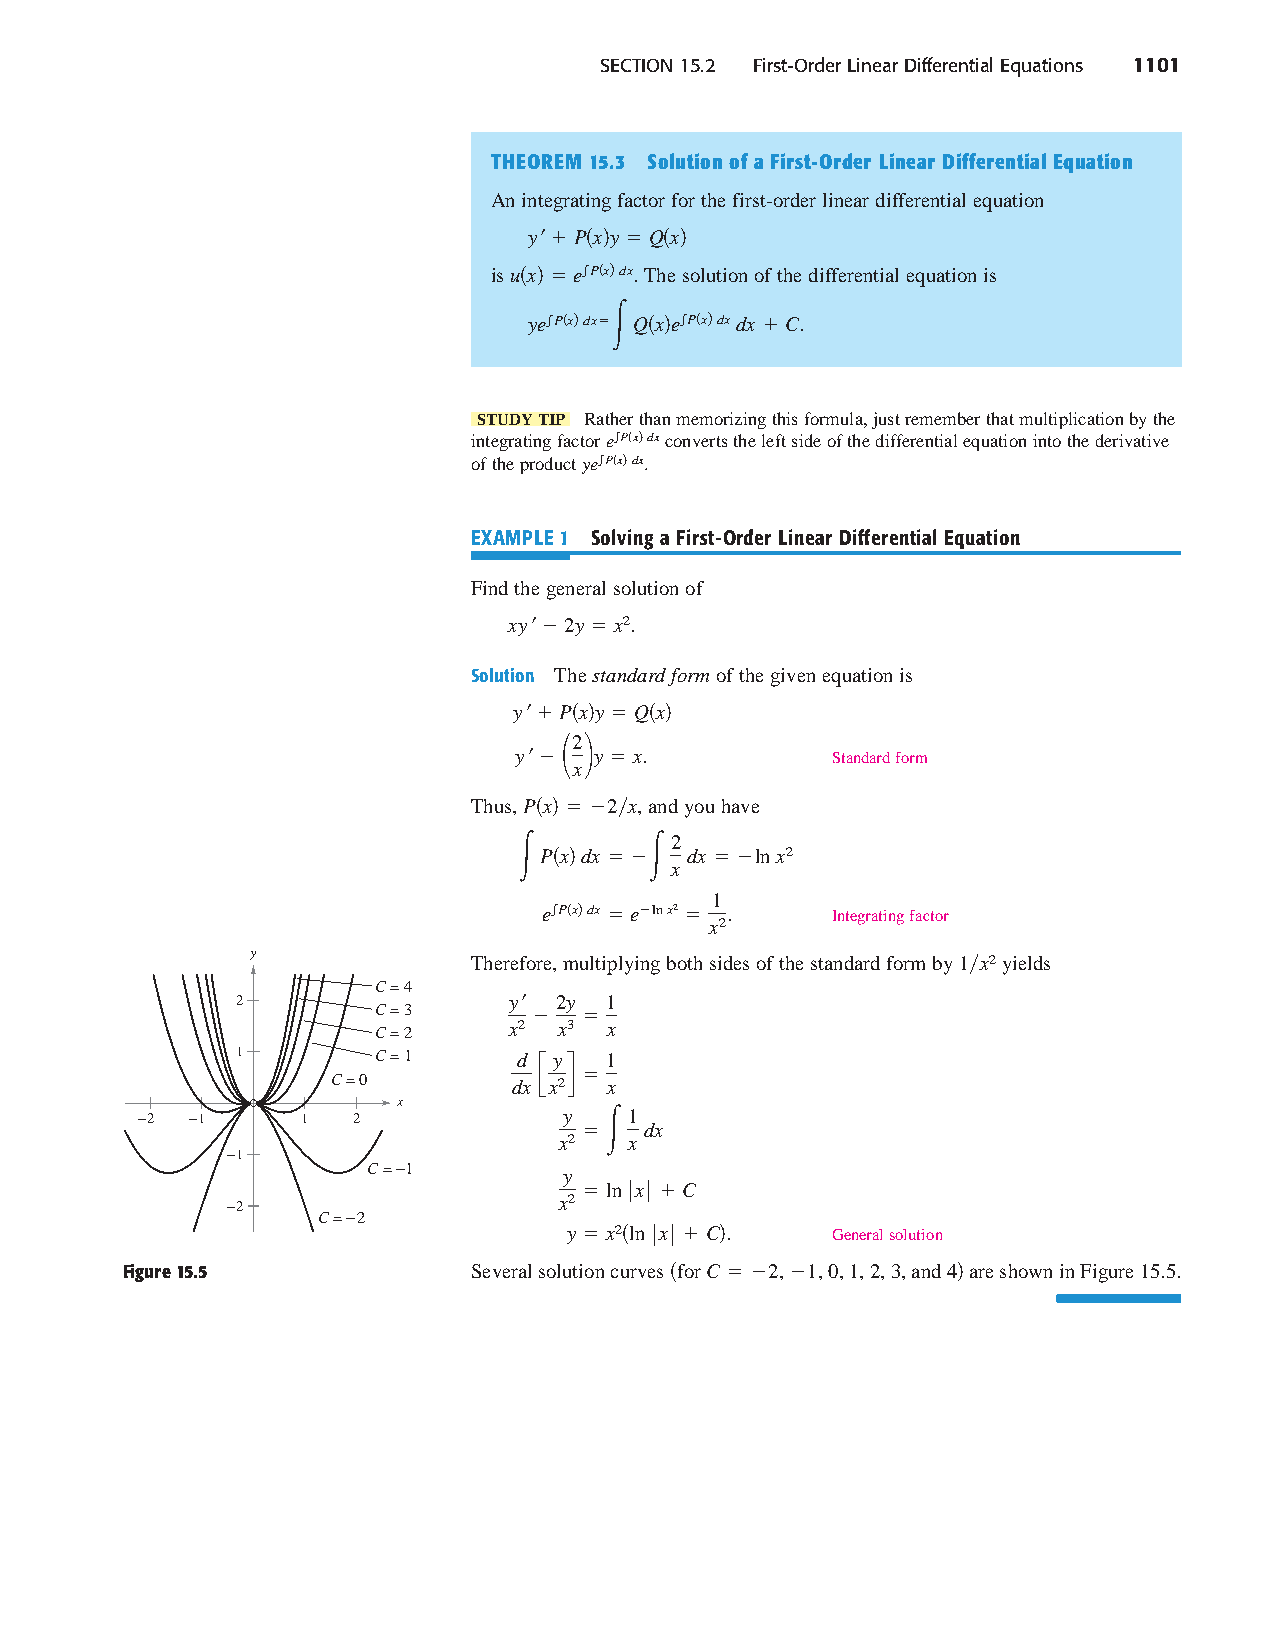 This screenshot has width=1271, height=1644. Describe the element at coordinates (609, 418) in the screenshot. I see `Rather` at that location.
